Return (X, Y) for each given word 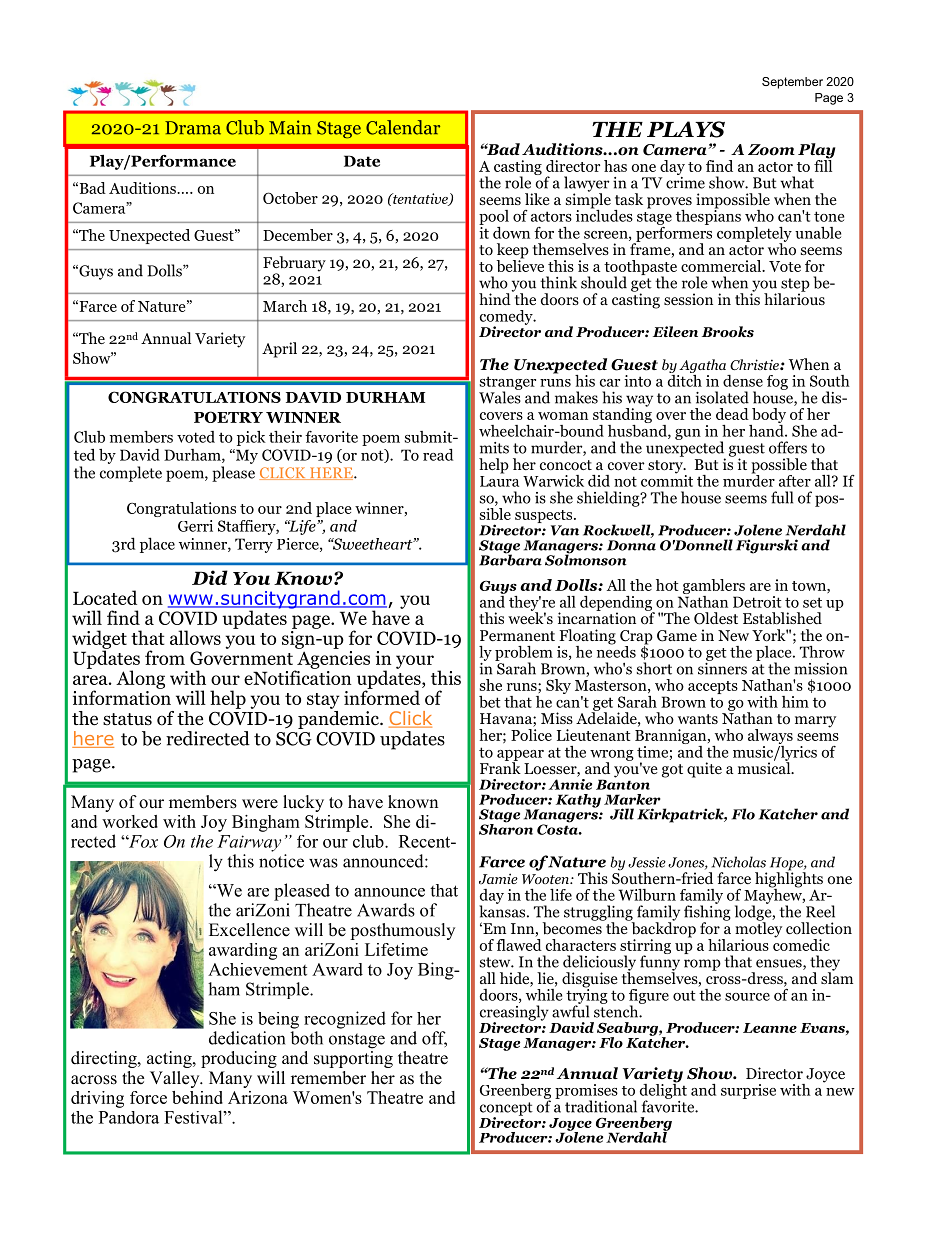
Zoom (771, 150)
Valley (176, 1079)
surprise (748, 1091)
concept (506, 1110)
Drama (193, 128)
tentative (420, 199)
